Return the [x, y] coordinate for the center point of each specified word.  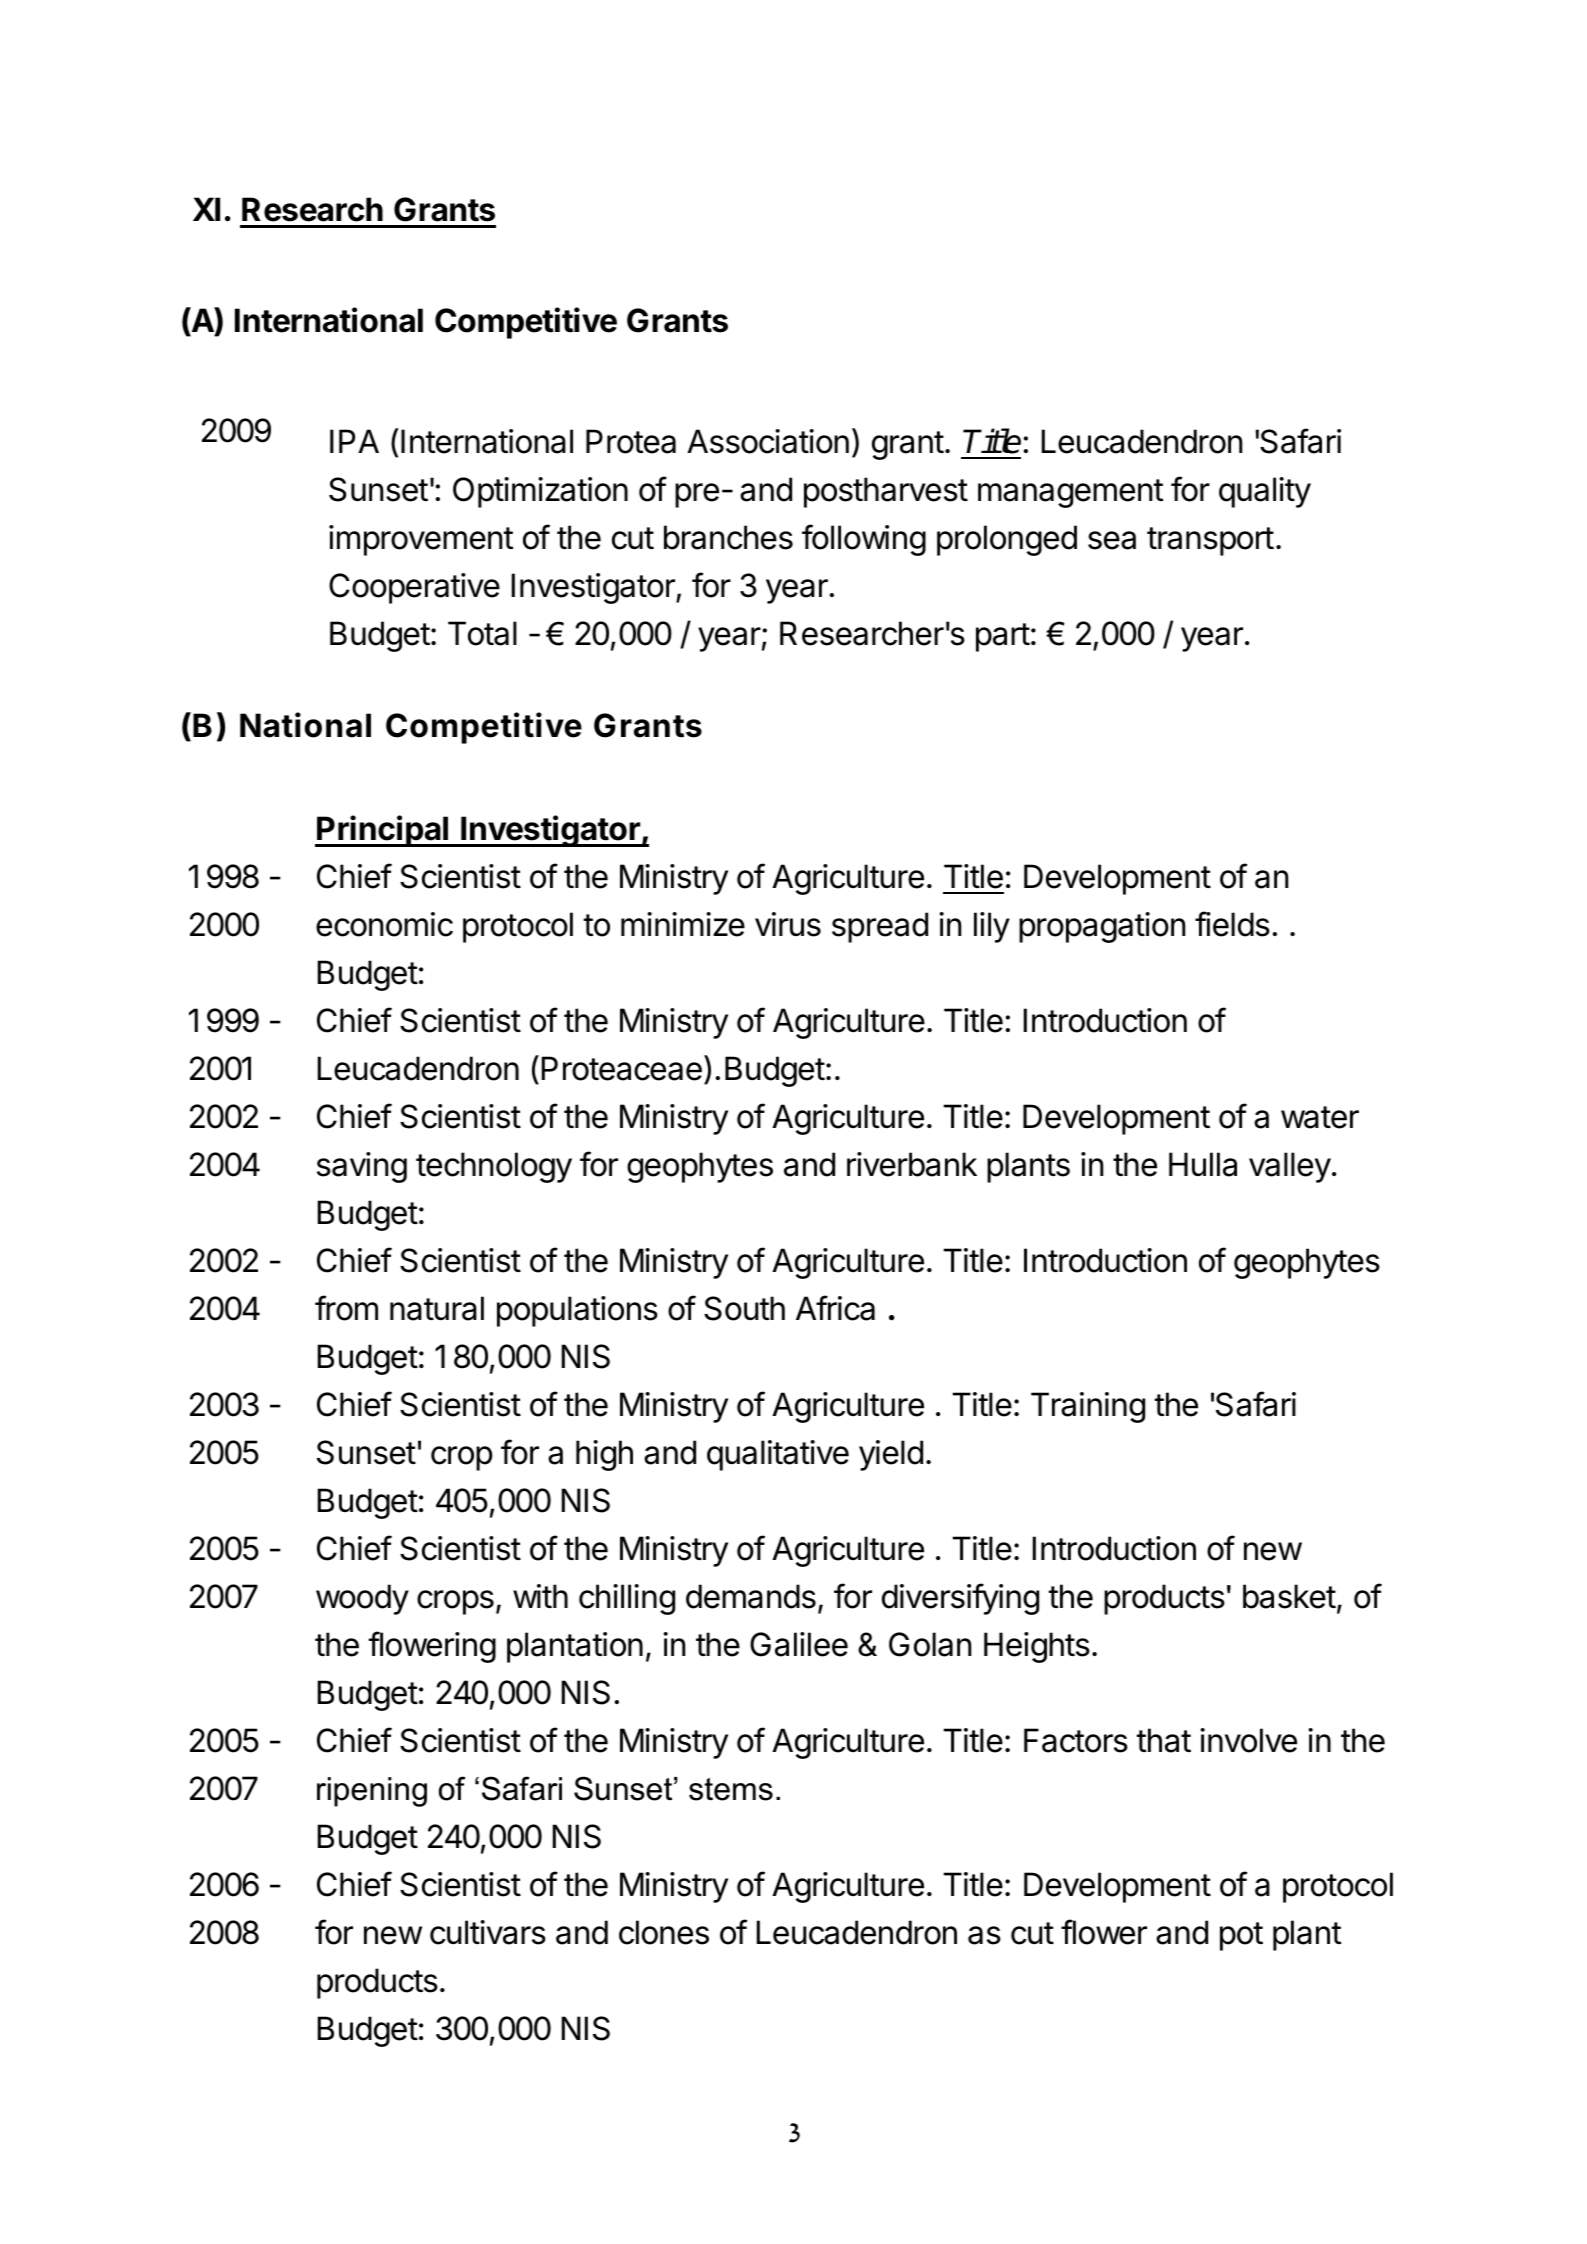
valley [1290, 1167]
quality [1265, 492]
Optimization [540, 492]
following [864, 540]
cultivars [488, 1932]
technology [494, 1167]
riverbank [912, 1164]
